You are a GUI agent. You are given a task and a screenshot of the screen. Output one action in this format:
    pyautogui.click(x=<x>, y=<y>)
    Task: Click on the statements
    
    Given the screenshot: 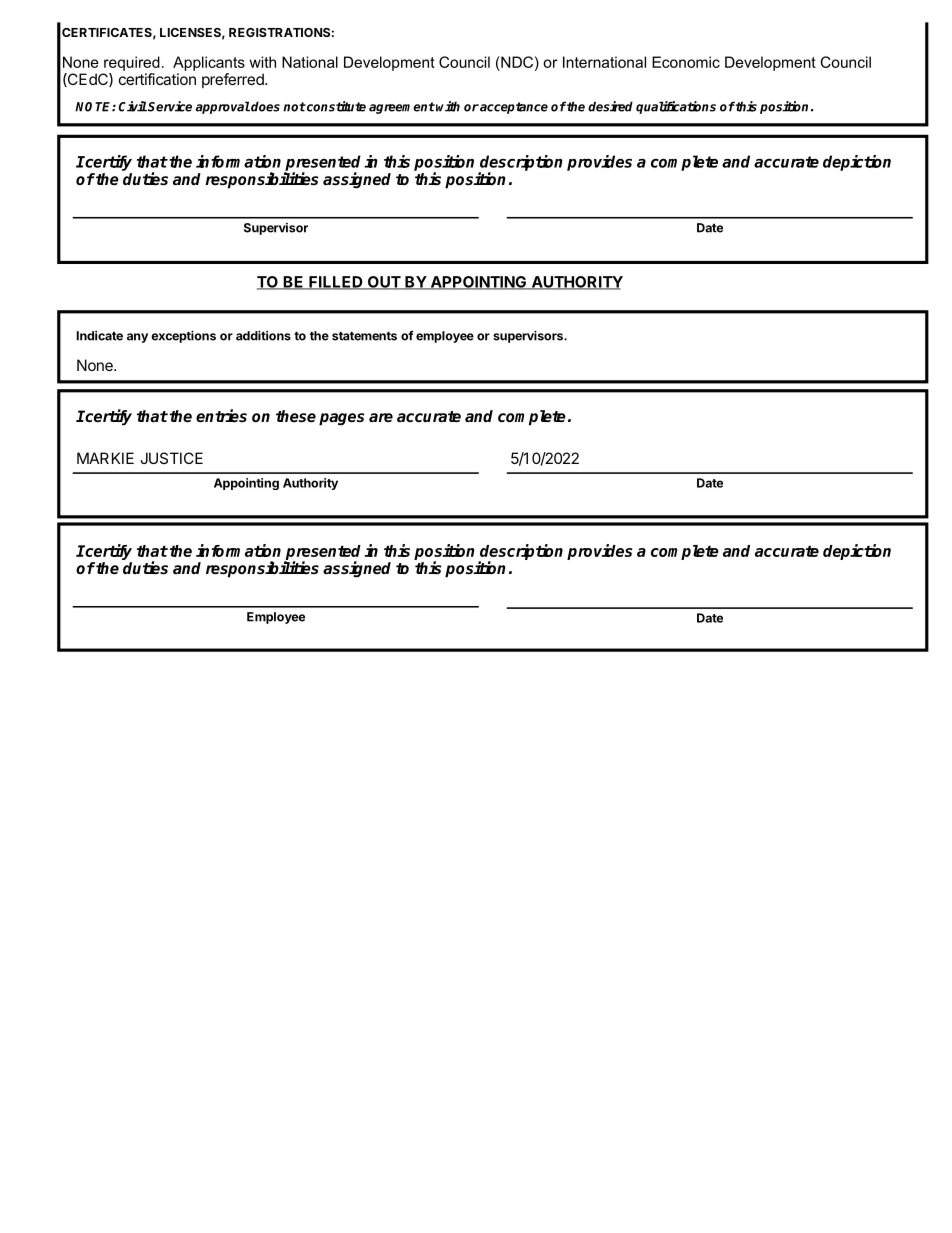 What is the action you would take?
    pyautogui.click(x=364, y=336)
